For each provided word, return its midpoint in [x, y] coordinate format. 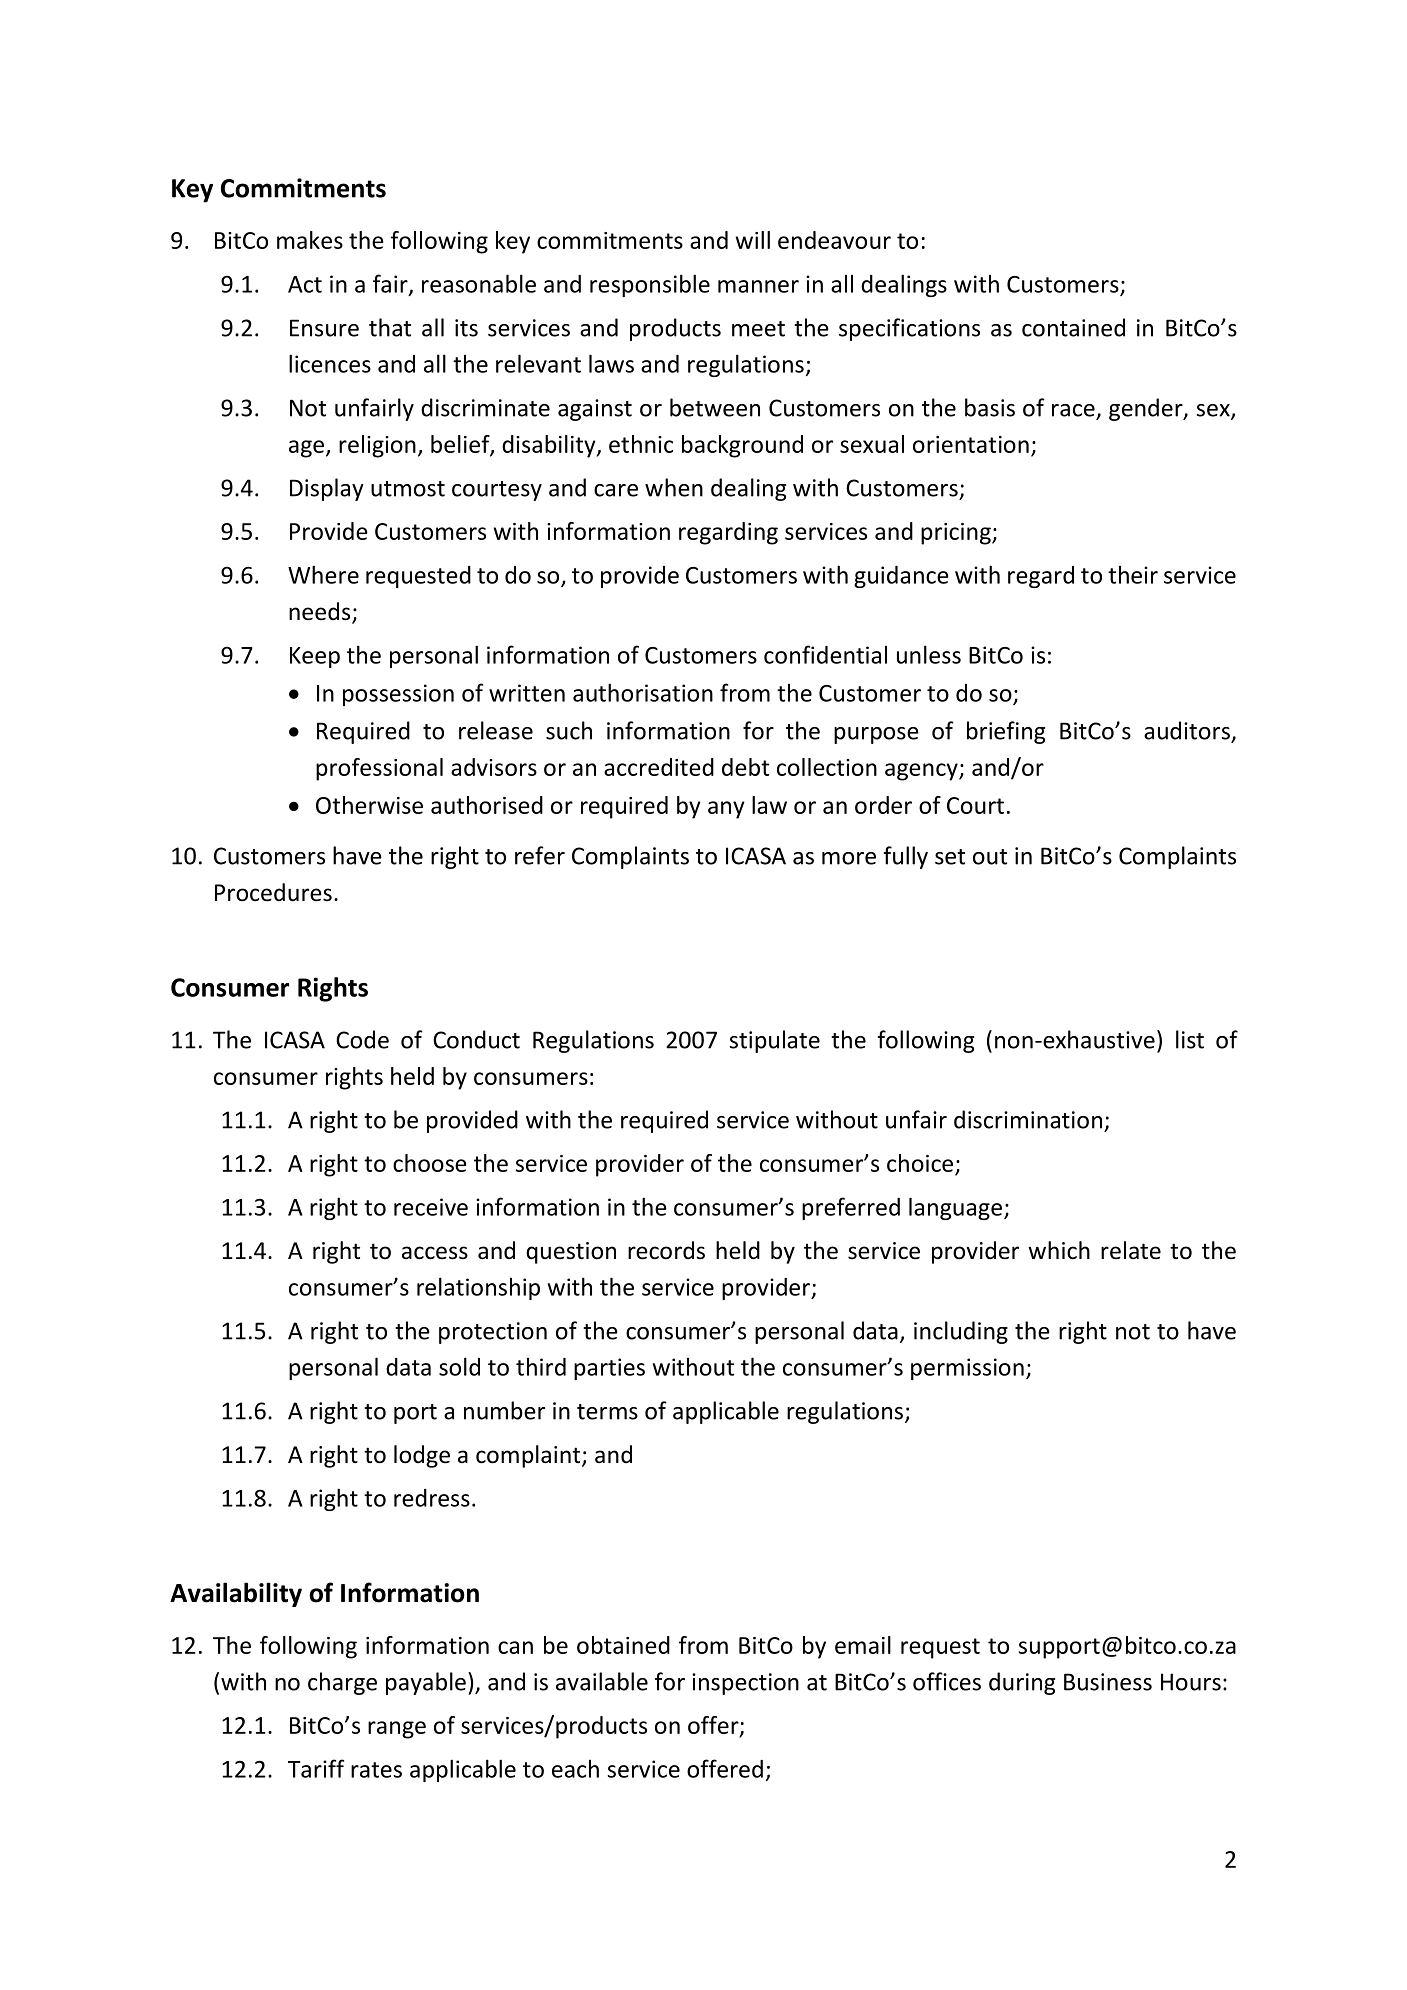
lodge [422, 1456]
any [726, 810]
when [674, 487]
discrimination [1028, 1119]
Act [305, 284]
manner [758, 286]
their [1133, 574]
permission [967, 1369]
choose [430, 1163]
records [666, 1250]
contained [1073, 327]
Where [323, 574]
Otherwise [369, 805]
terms [607, 1412]
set [950, 857]
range [397, 1730]
